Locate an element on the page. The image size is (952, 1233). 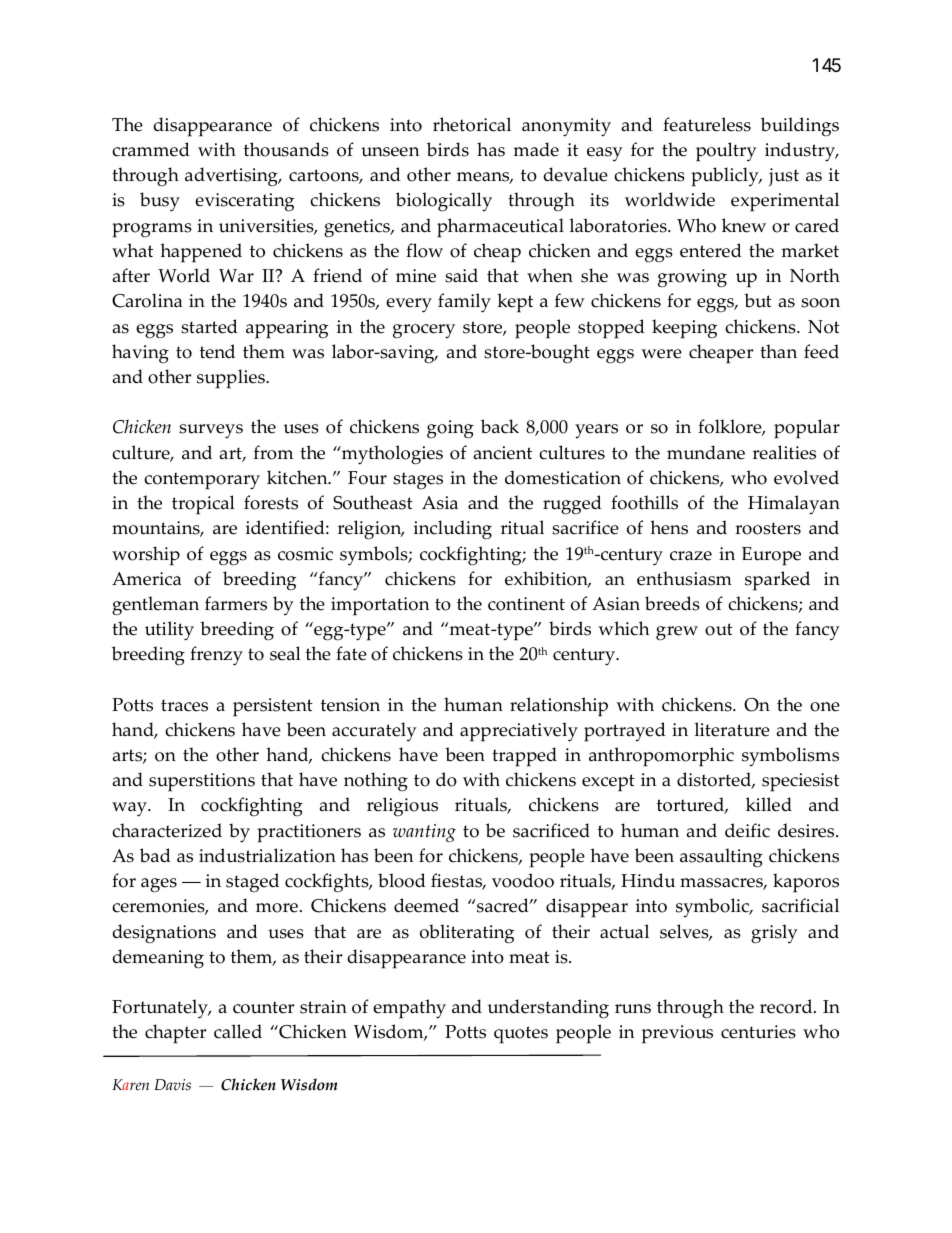
quotes is located at coordinates (521, 1035).
